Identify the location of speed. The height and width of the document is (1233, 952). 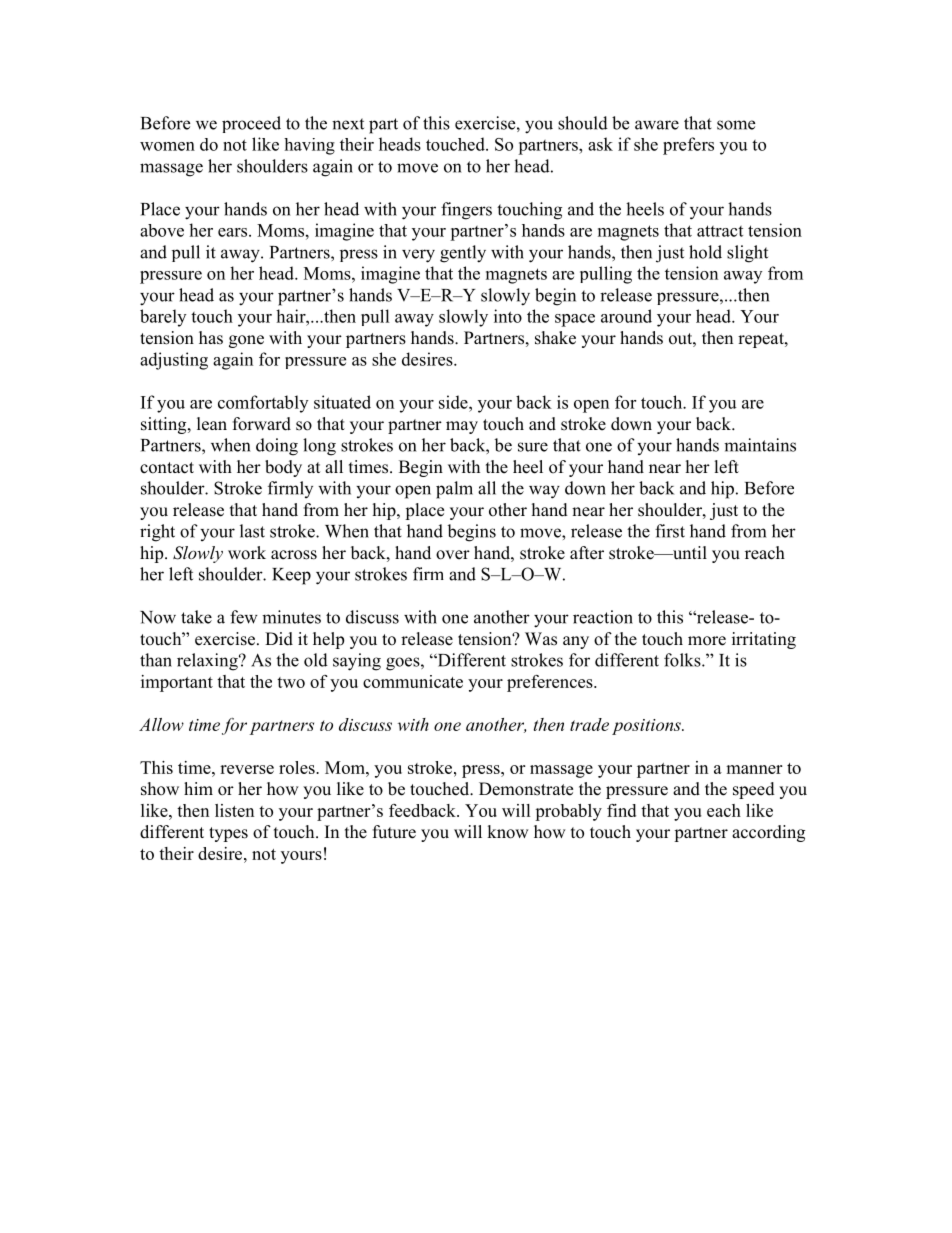
(754, 790).
